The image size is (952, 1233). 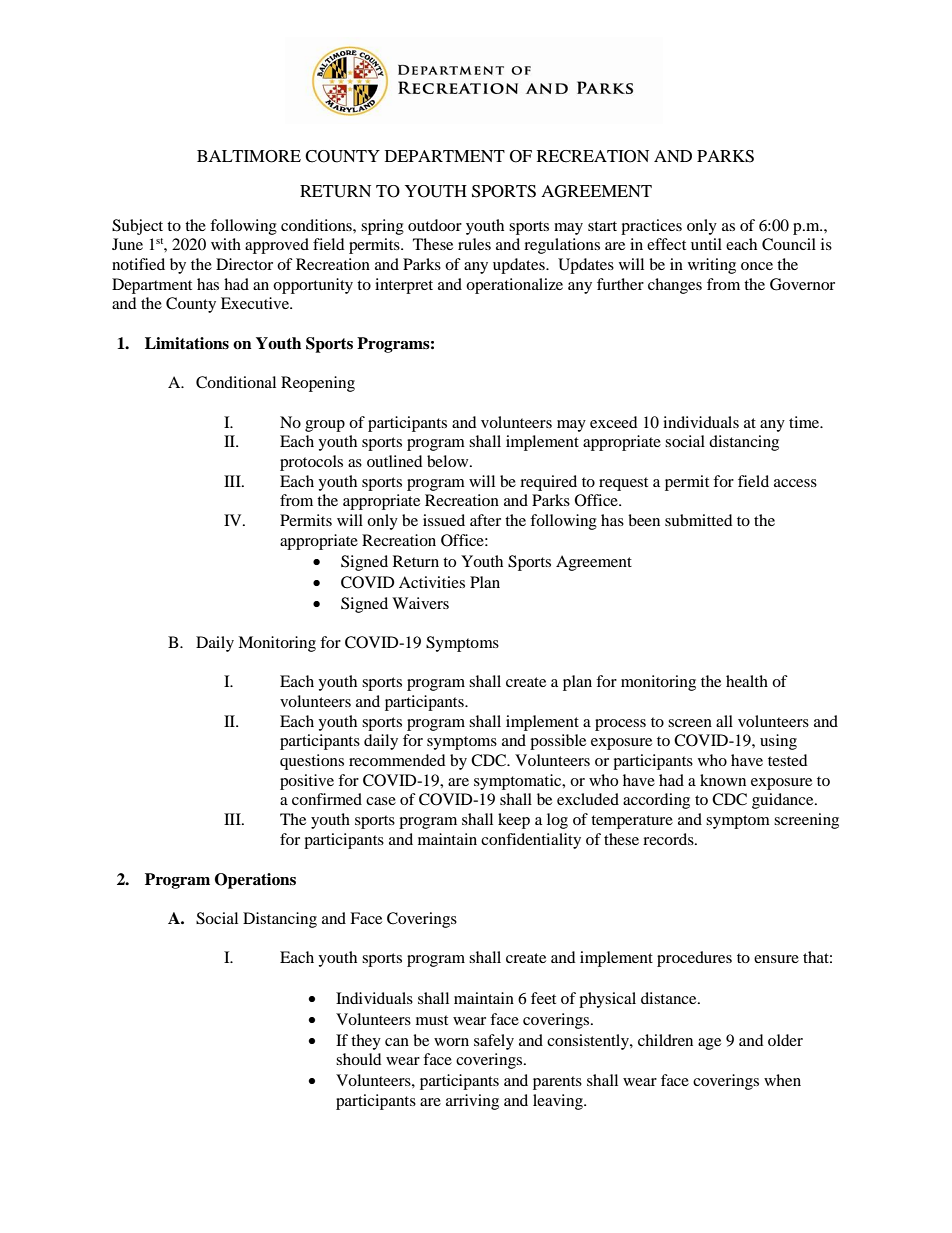 What do you see at coordinates (472, 1102) in the screenshot?
I see `arriving` at bounding box center [472, 1102].
